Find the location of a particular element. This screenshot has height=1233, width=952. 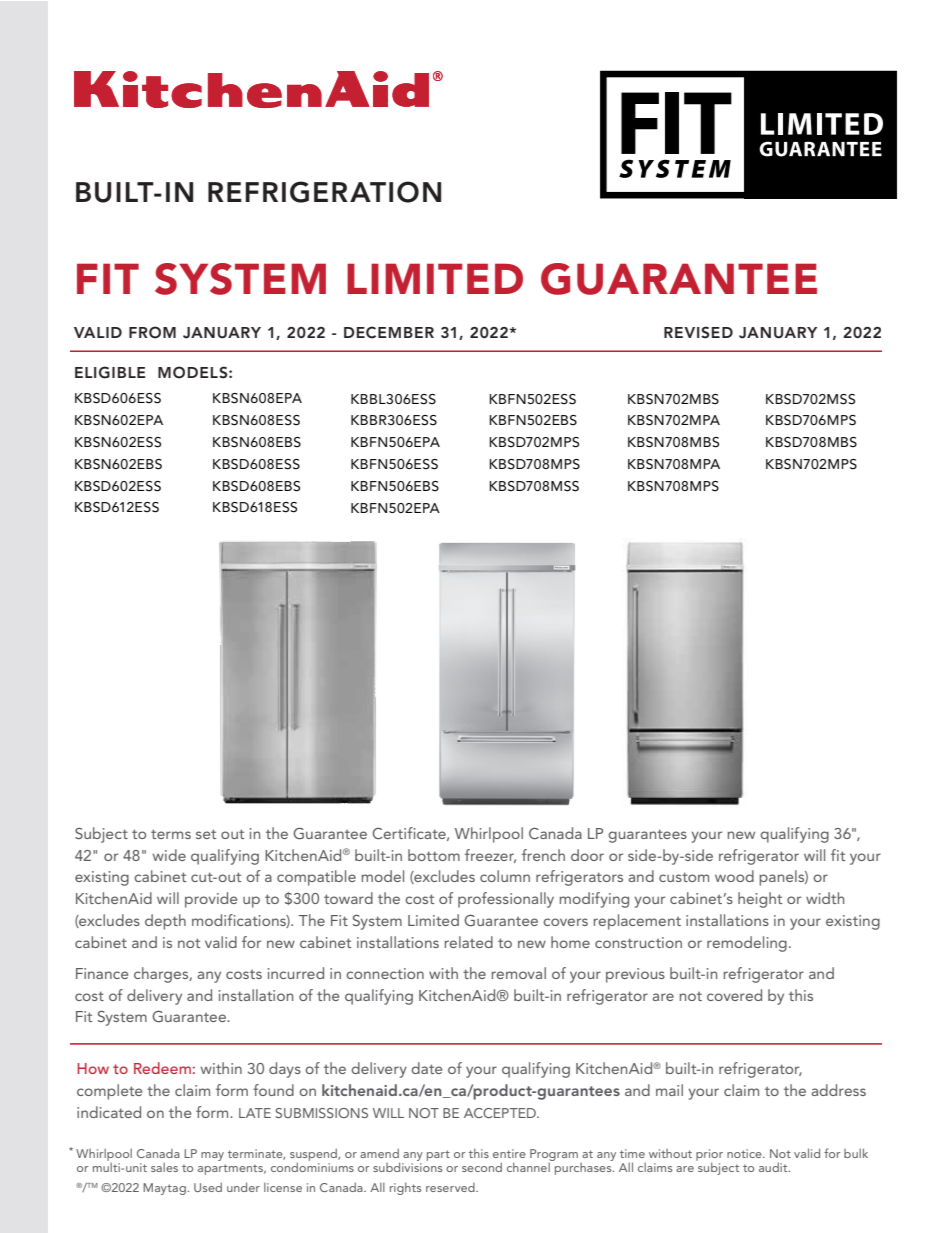

sales is located at coordinates (164, 1167).
